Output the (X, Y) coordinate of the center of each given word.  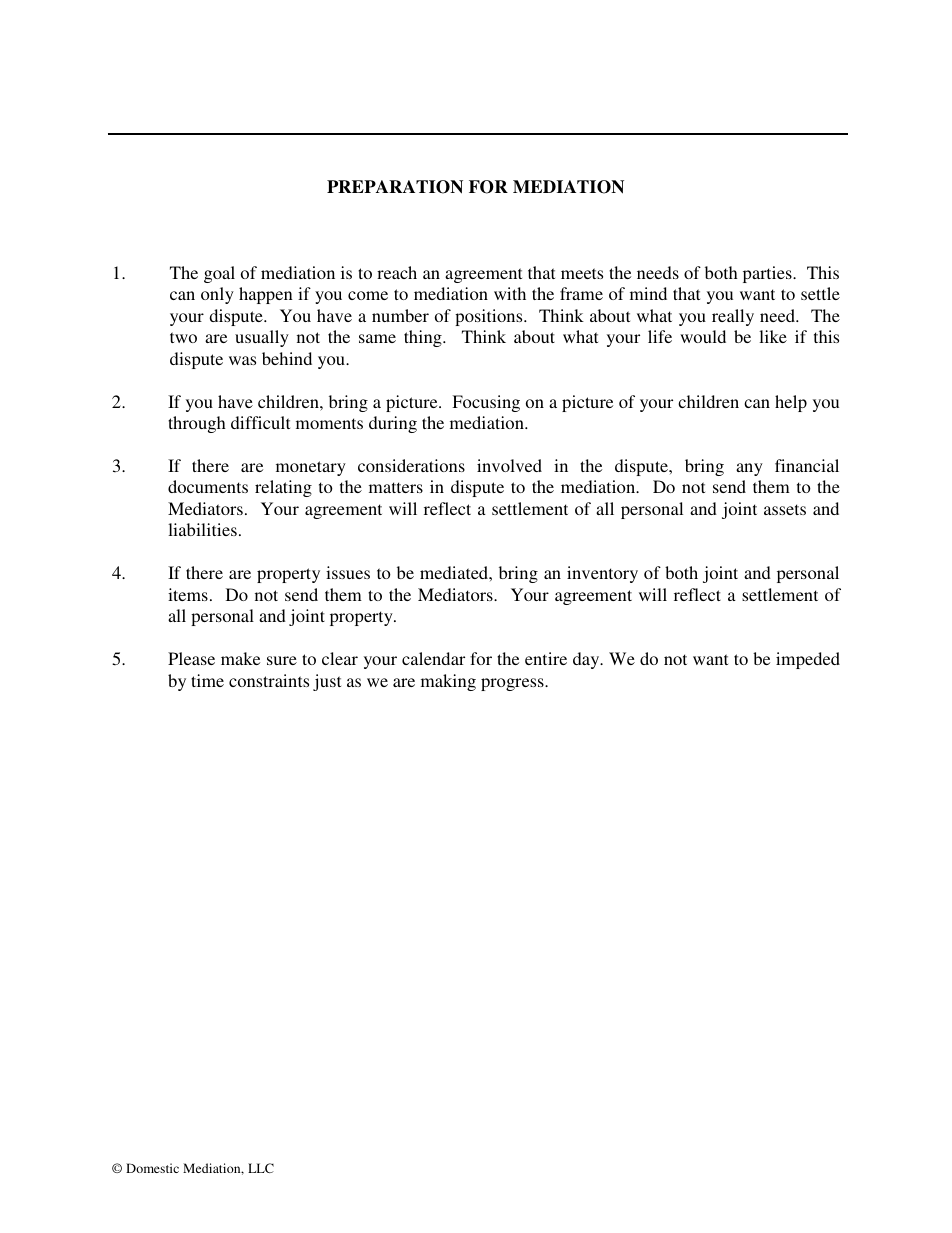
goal (219, 274)
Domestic (152, 1168)
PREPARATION (395, 187)
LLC (261, 1168)
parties (768, 274)
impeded (808, 660)
